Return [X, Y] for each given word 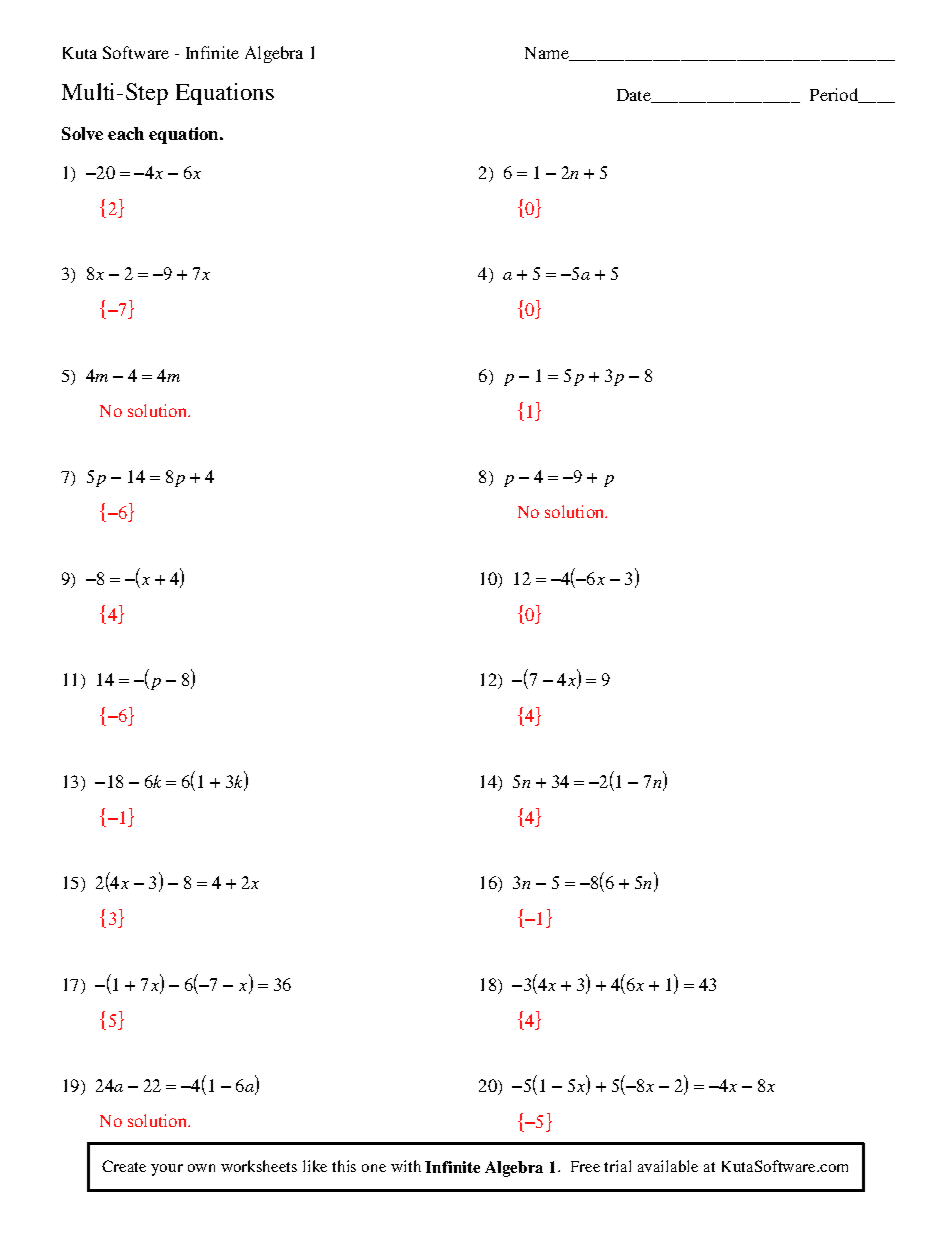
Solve [82, 133]
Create [124, 1166]
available [668, 1166]
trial [617, 1166]
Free [585, 1166]
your [167, 1170]
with [406, 1166]
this [344, 1166]
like [315, 1166]
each [126, 133]
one [374, 1168]
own [201, 1168]
